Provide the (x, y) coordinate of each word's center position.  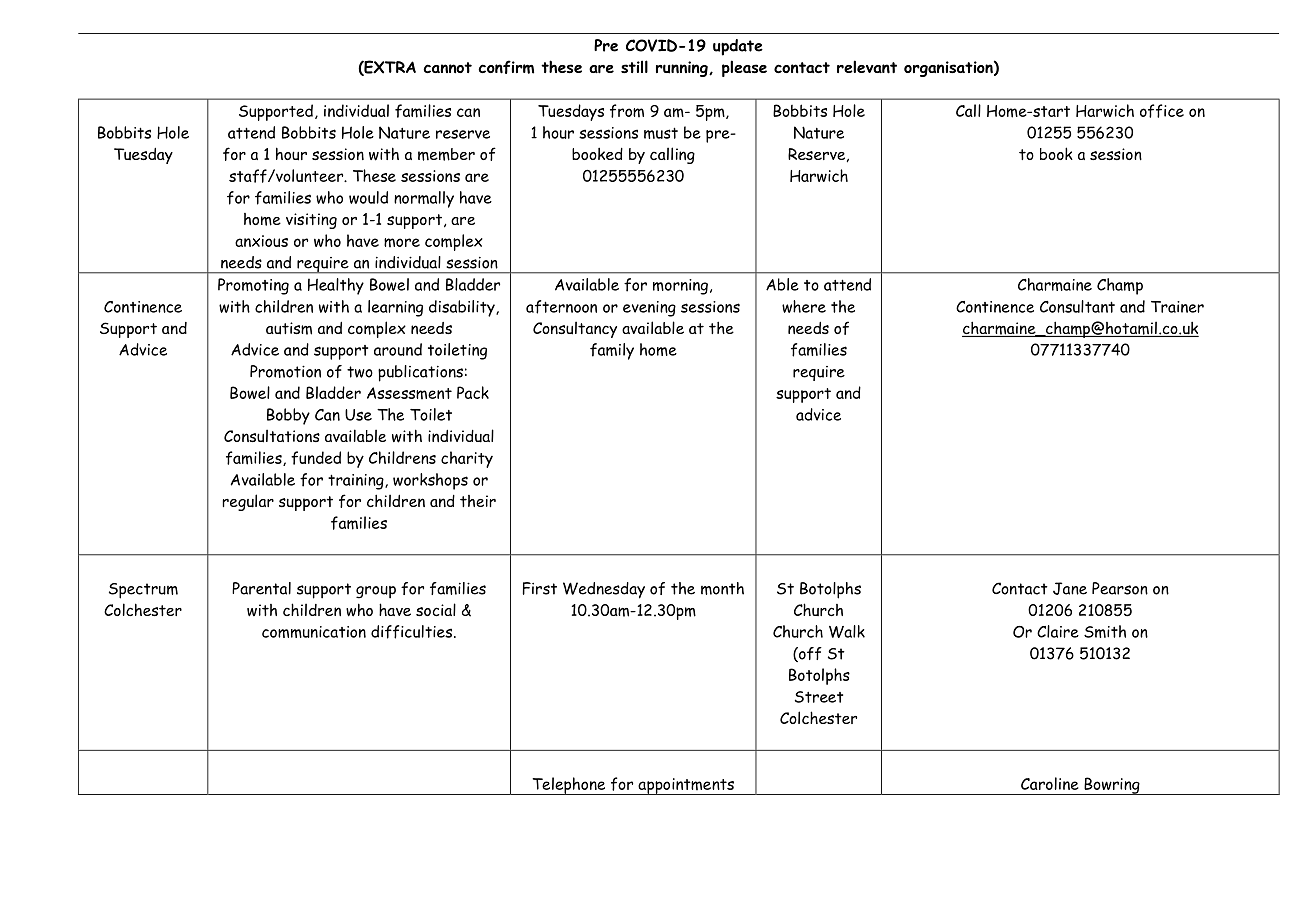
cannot (447, 68)
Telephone (569, 786)
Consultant (1077, 306)
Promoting (253, 286)
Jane (1070, 588)
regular (248, 502)
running (683, 69)
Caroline (1050, 783)
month (722, 588)
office (1162, 111)
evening (649, 309)
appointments (686, 786)
